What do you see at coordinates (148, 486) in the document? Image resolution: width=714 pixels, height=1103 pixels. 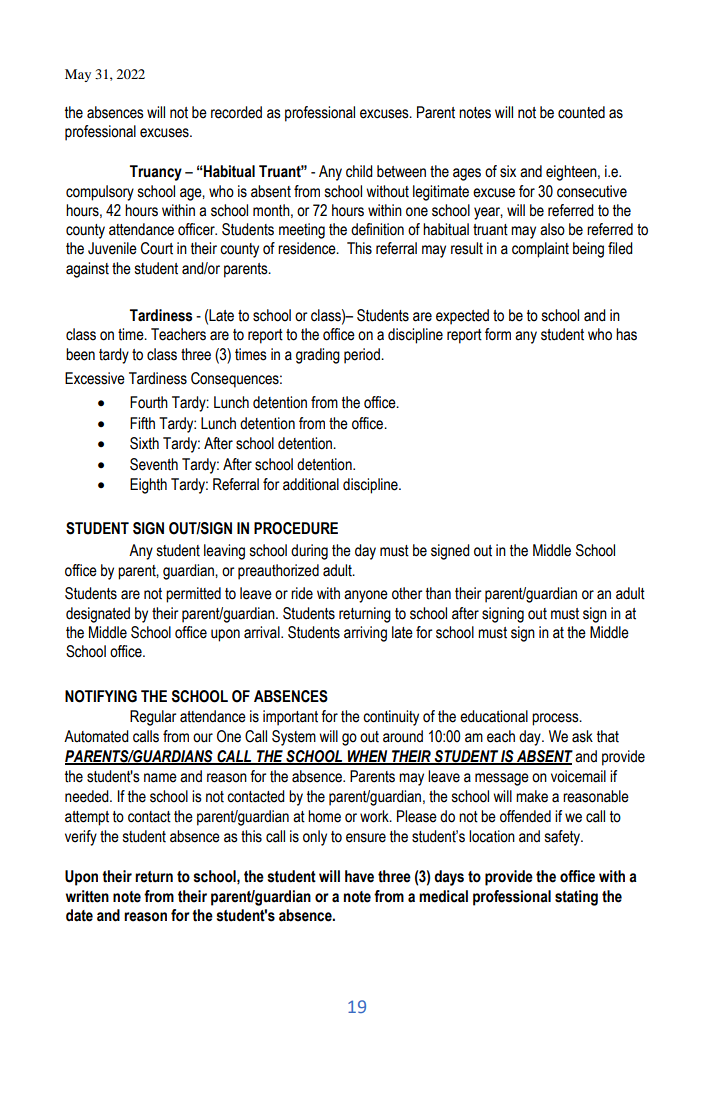 I see `Eighth` at bounding box center [148, 486].
